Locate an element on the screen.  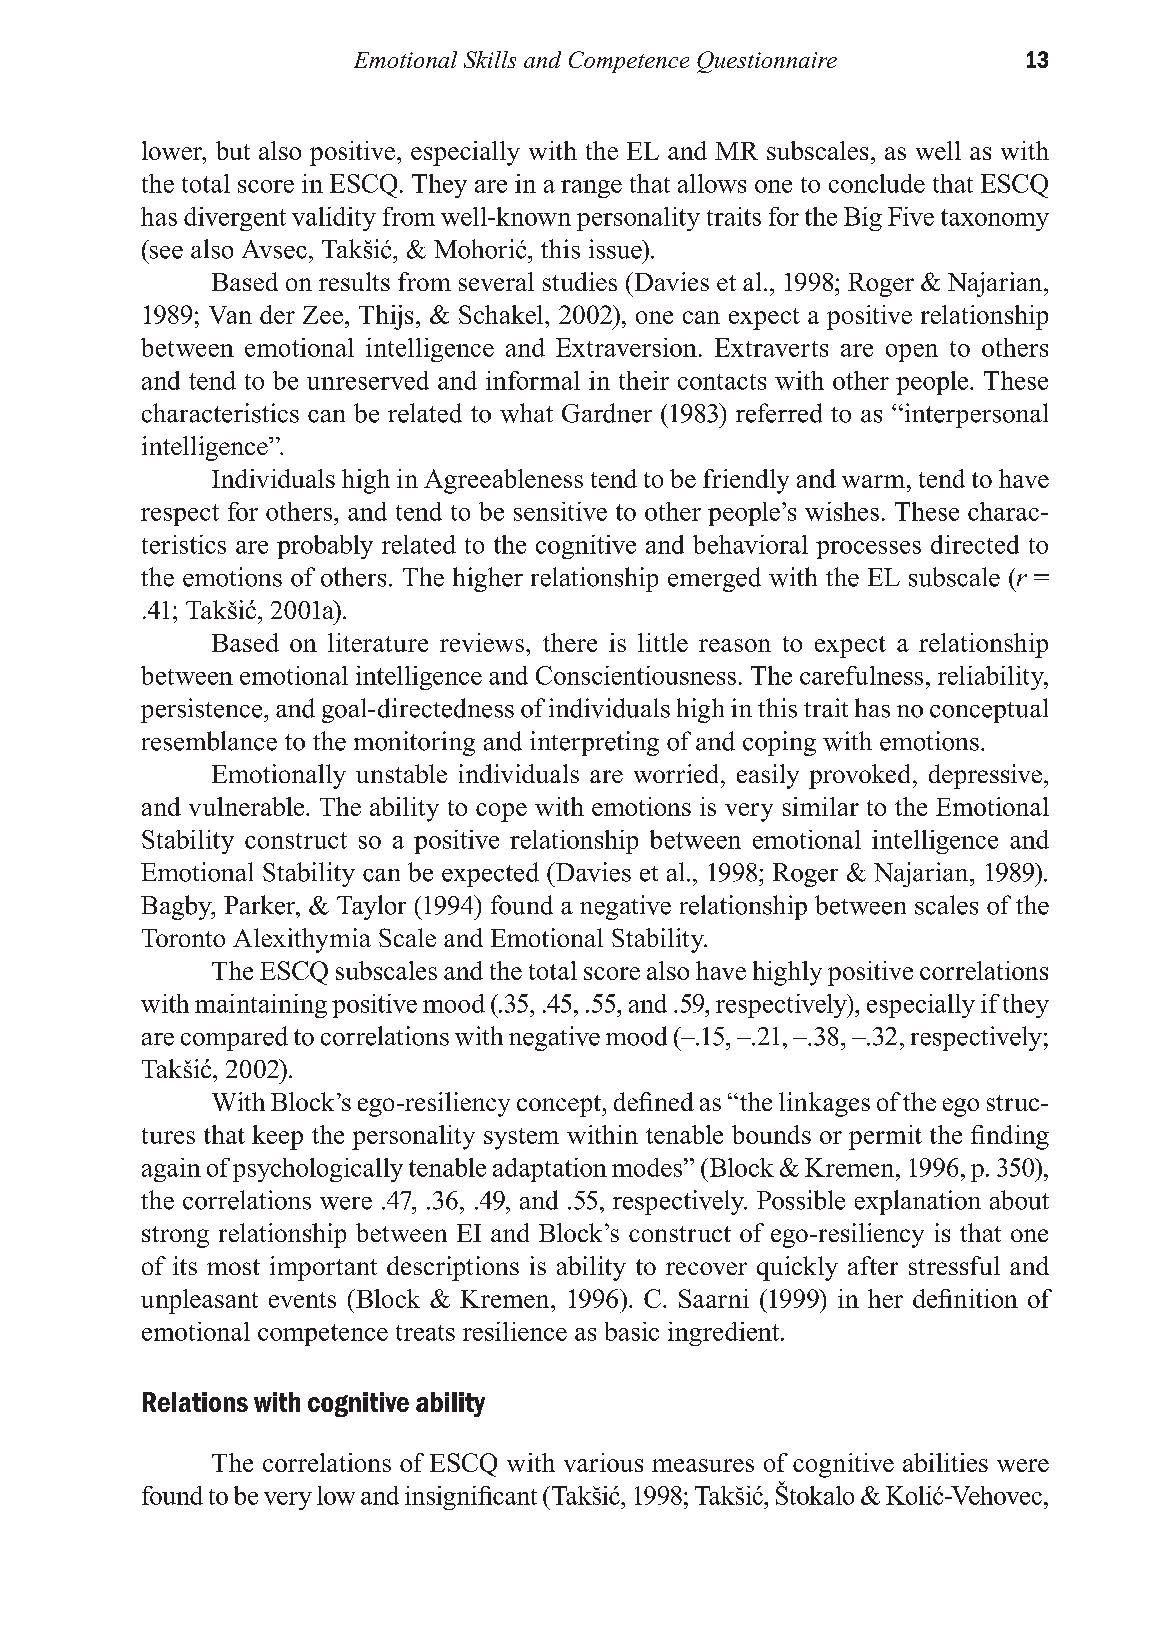
but is located at coordinates (233, 150).
